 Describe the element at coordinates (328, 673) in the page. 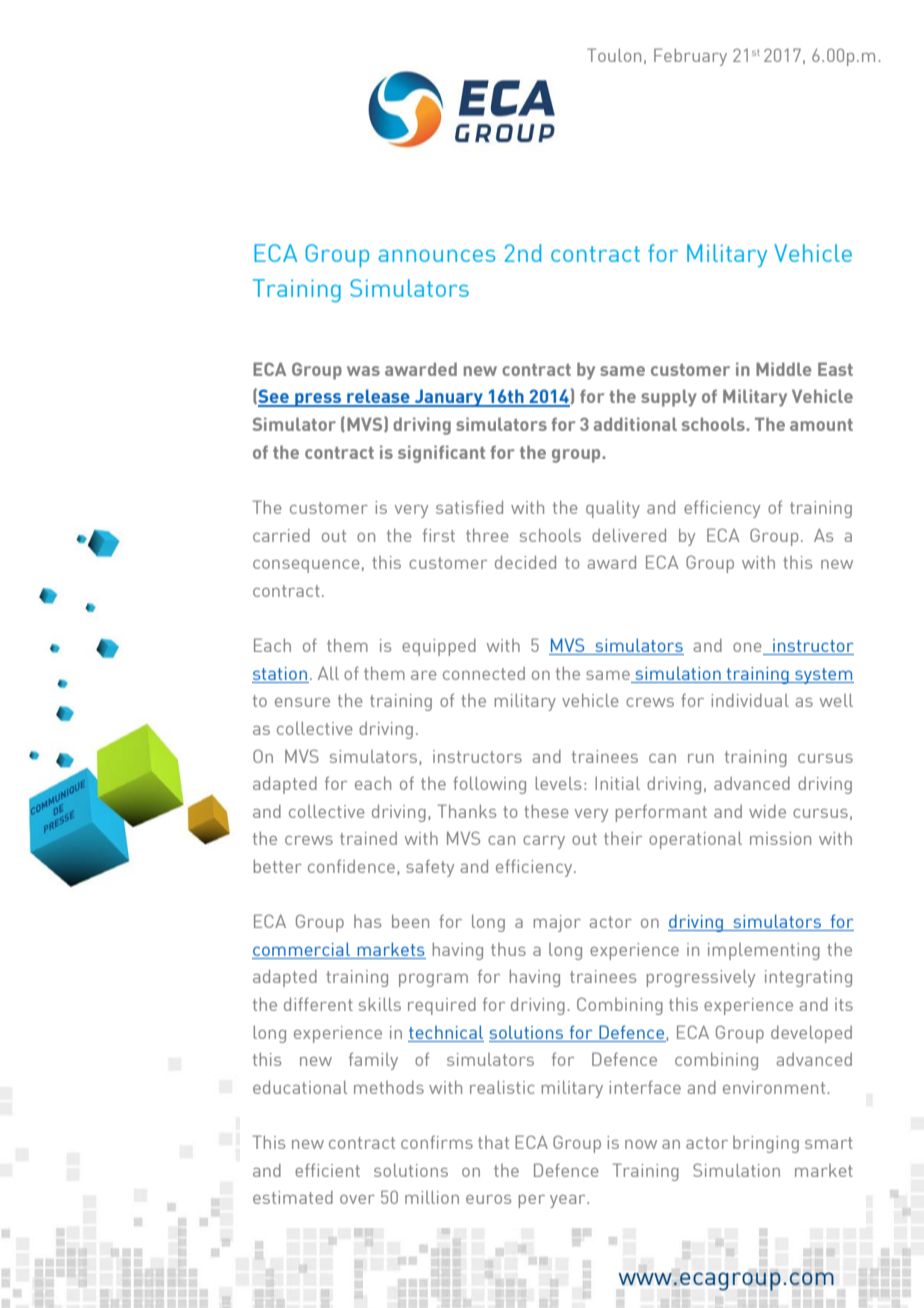

I see `All` at that location.
